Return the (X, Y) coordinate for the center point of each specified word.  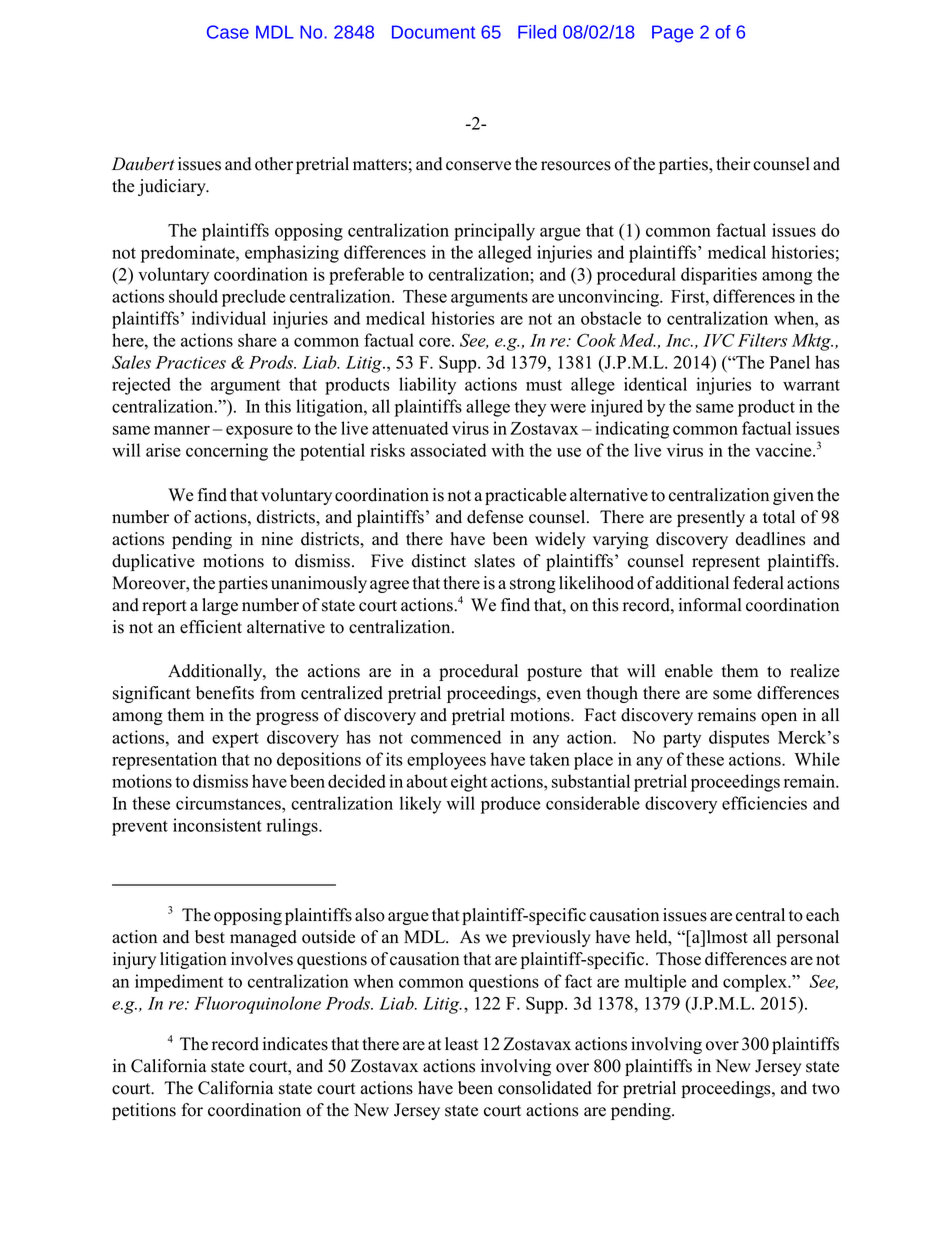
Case (228, 32)
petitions (144, 1111)
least (462, 1044)
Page (672, 34)
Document (433, 32)
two (826, 1089)
